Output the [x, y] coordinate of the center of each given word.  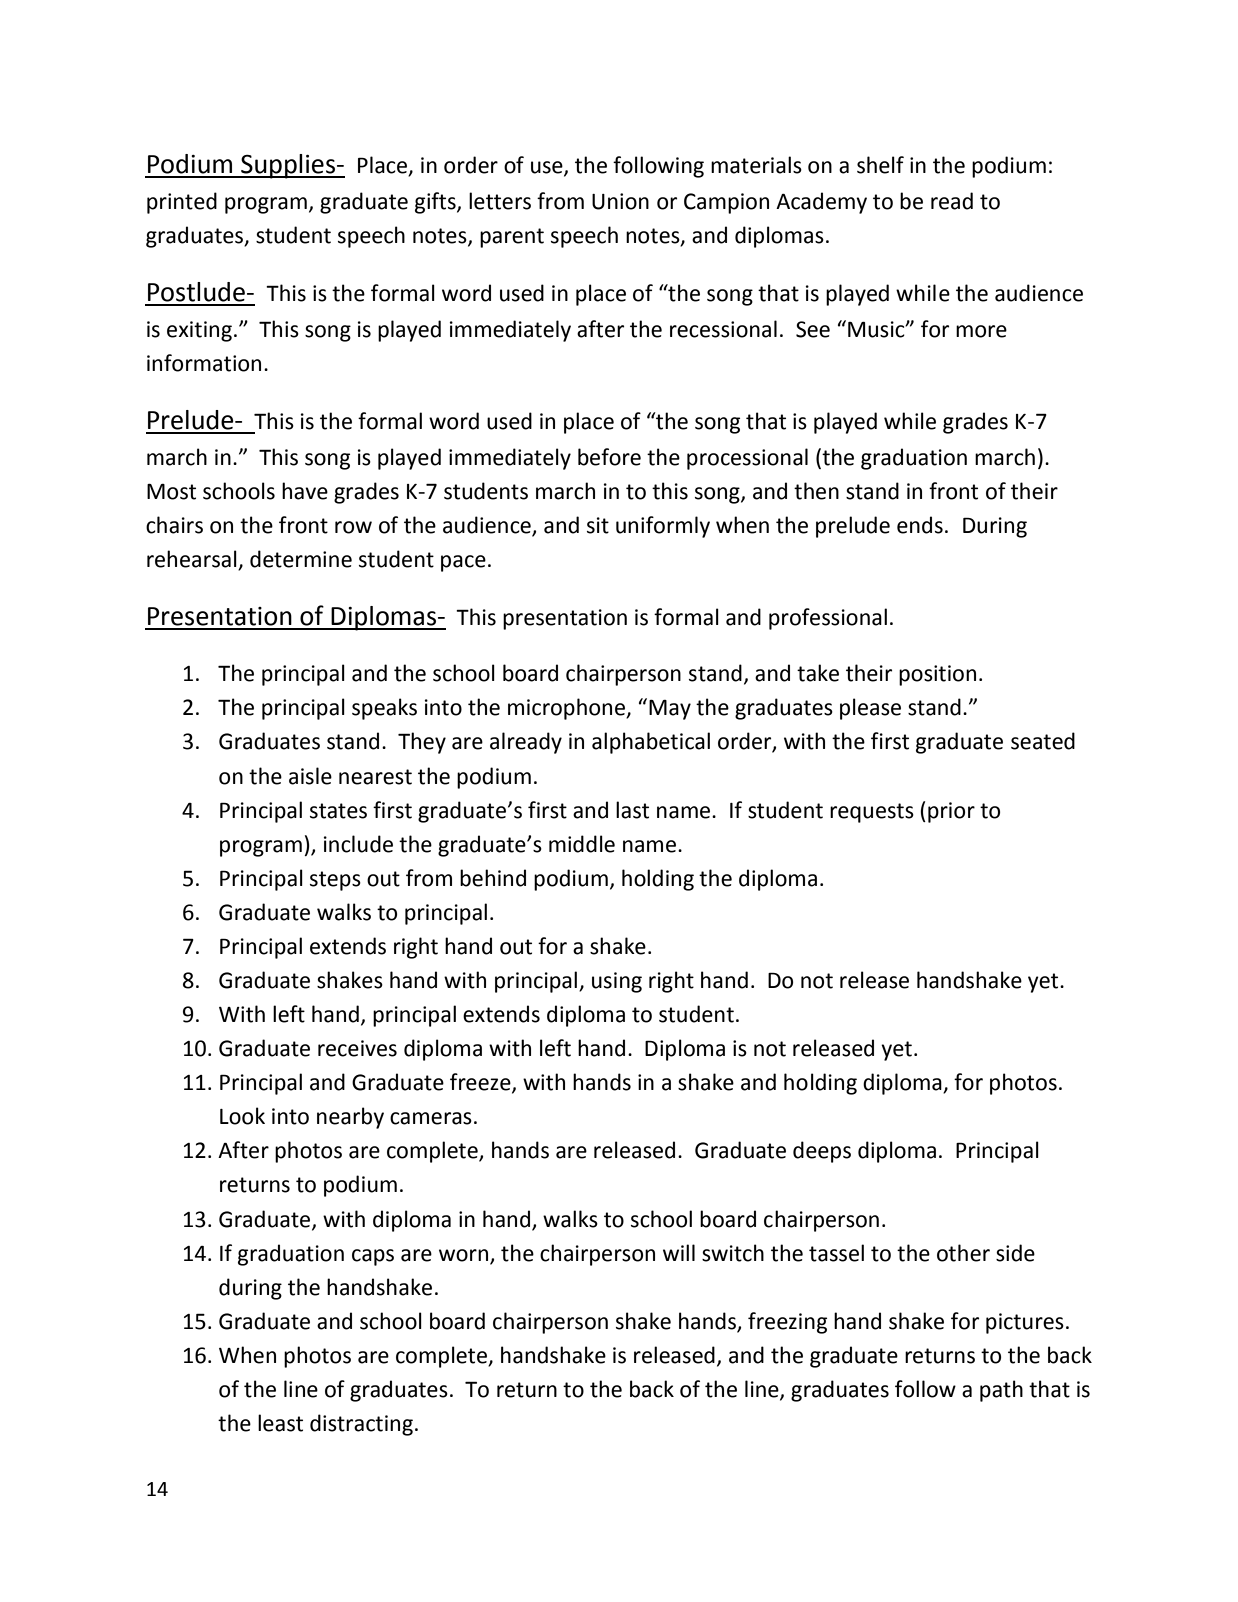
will [679, 1252]
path [1001, 1391]
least [280, 1423]
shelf [880, 165]
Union [620, 201]
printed [182, 203]
